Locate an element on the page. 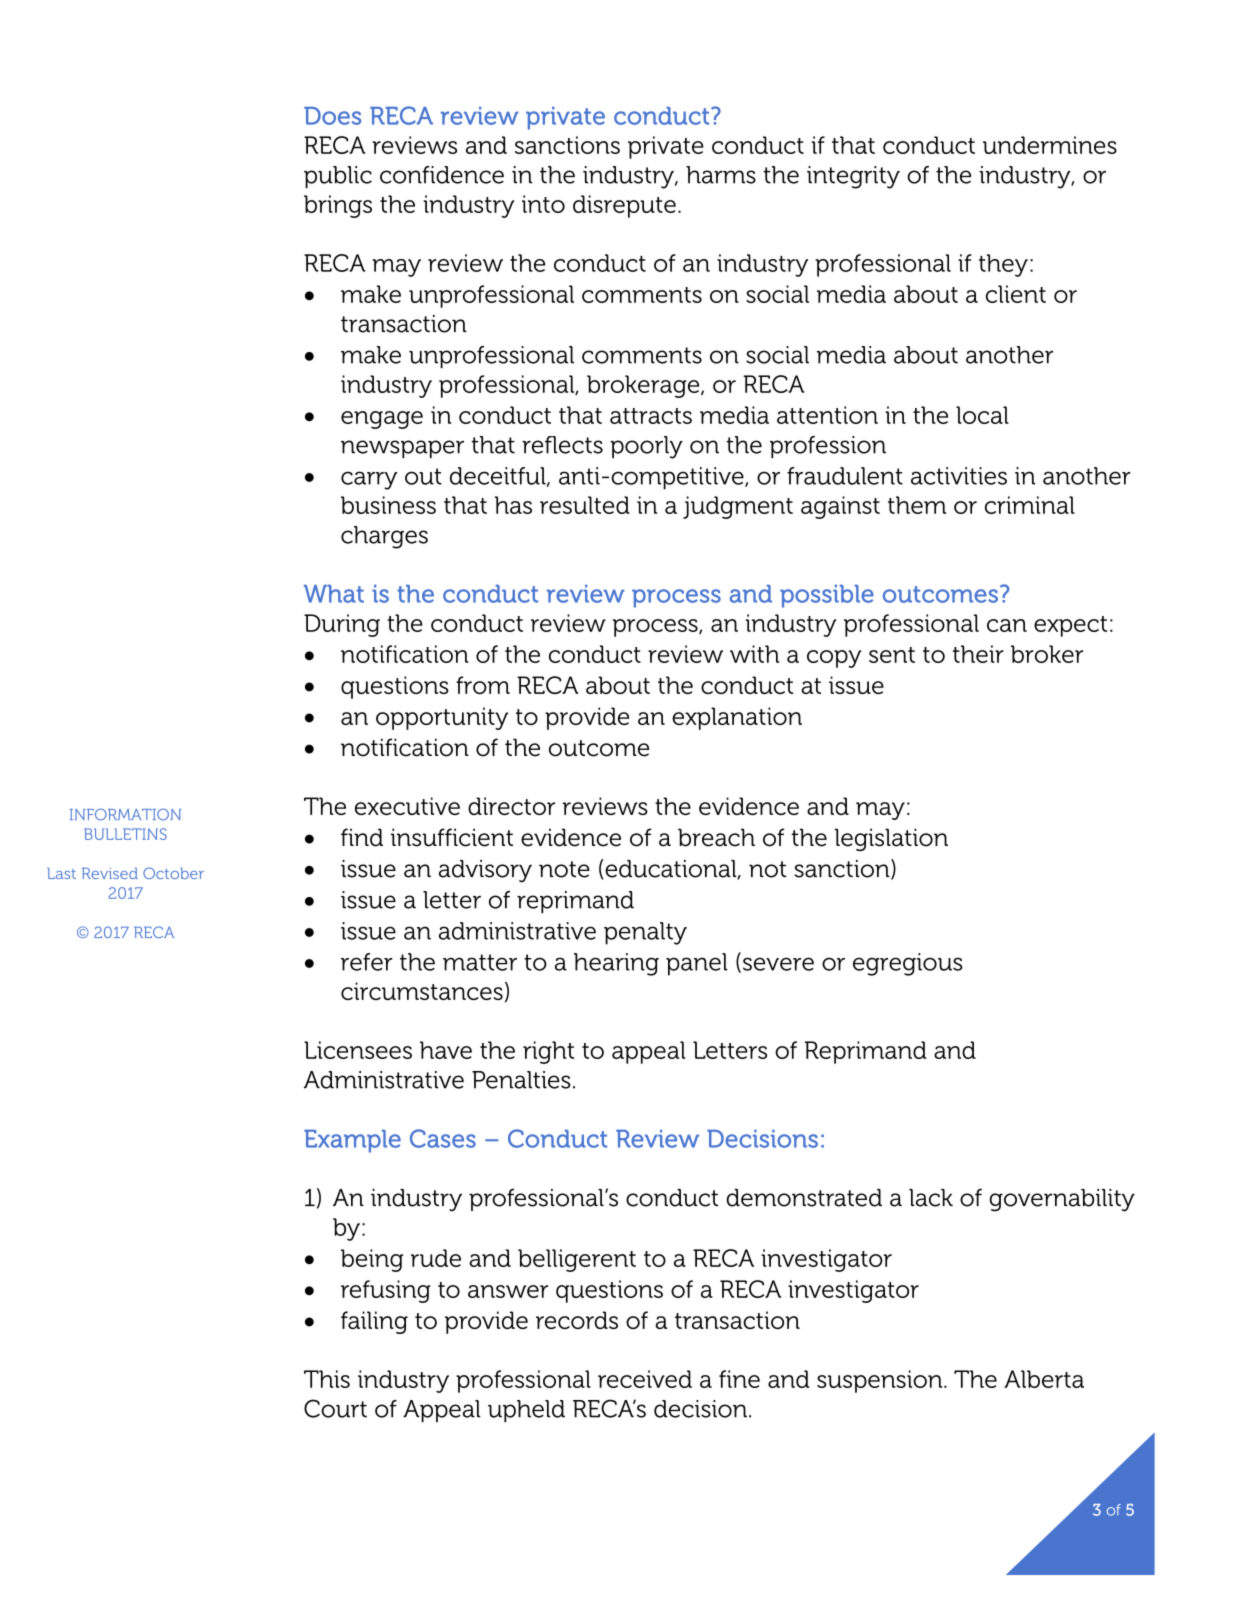 The height and width of the document is (1621, 1253). public is located at coordinates (338, 177).
